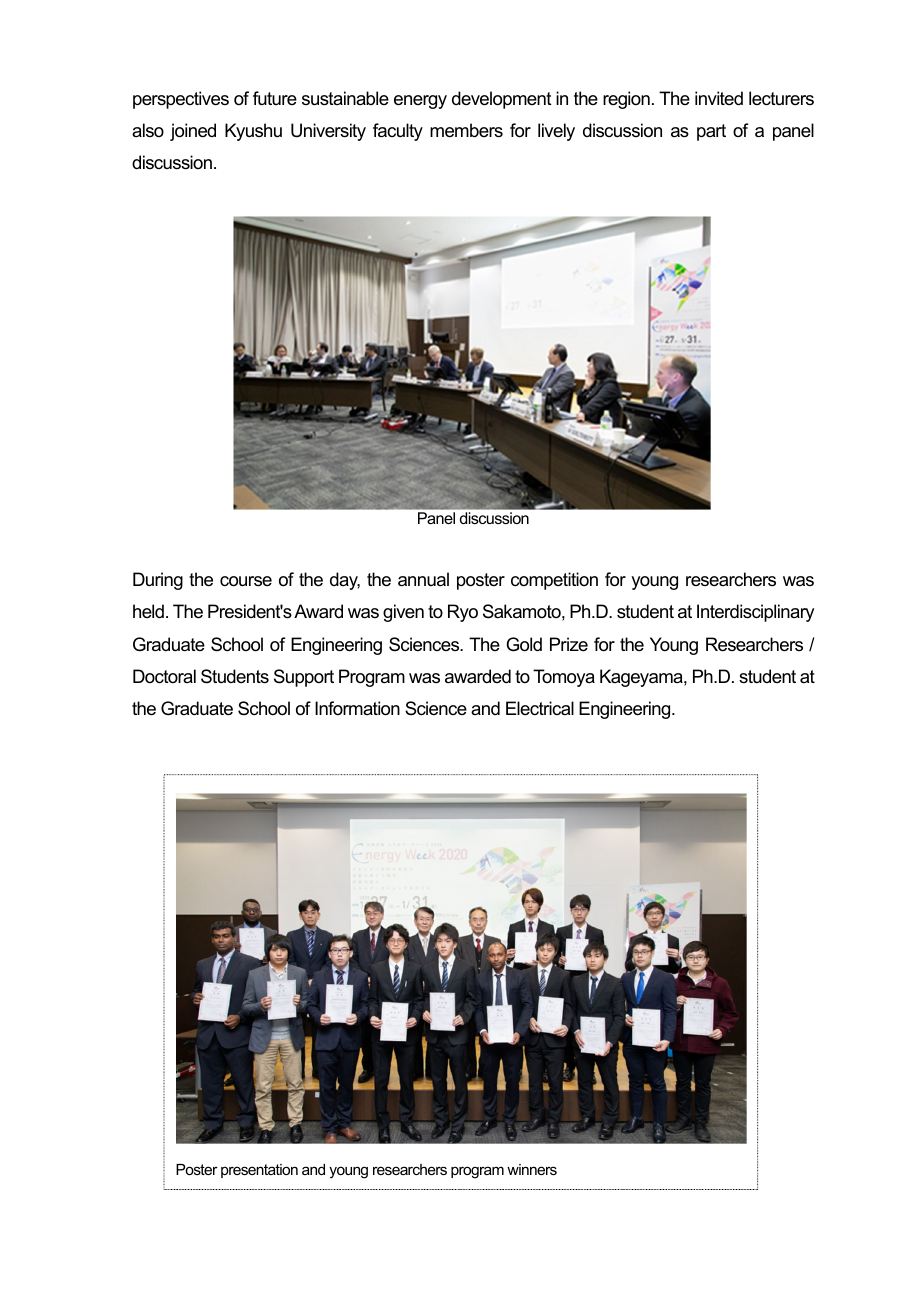 Image resolution: width=924 pixels, height=1308 pixels. What do you see at coordinates (755, 613) in the page?
I see `Interdisciplinary` at bounding box center [755, 613].
